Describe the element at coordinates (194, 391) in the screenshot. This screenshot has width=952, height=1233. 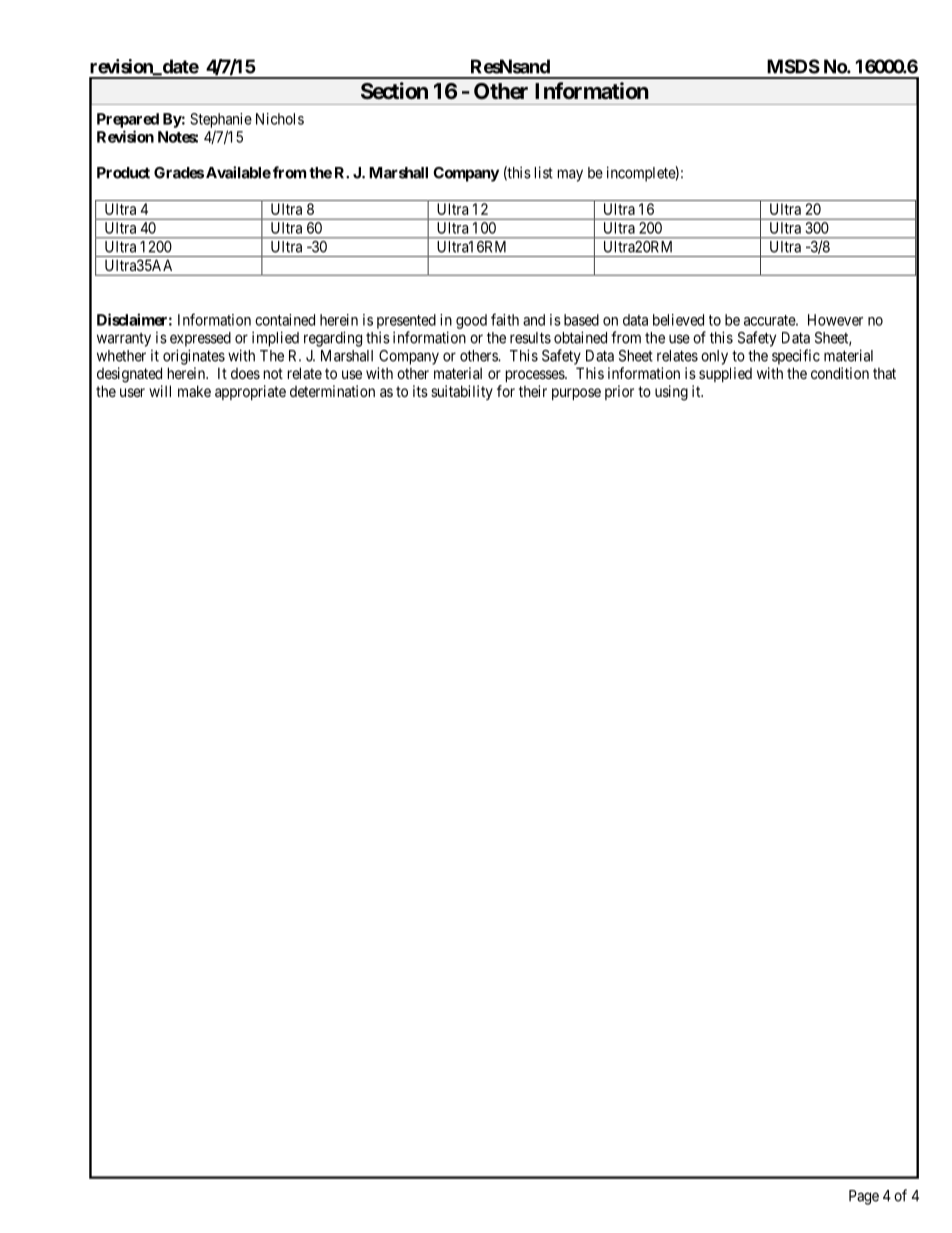
I see `make` at that location.
